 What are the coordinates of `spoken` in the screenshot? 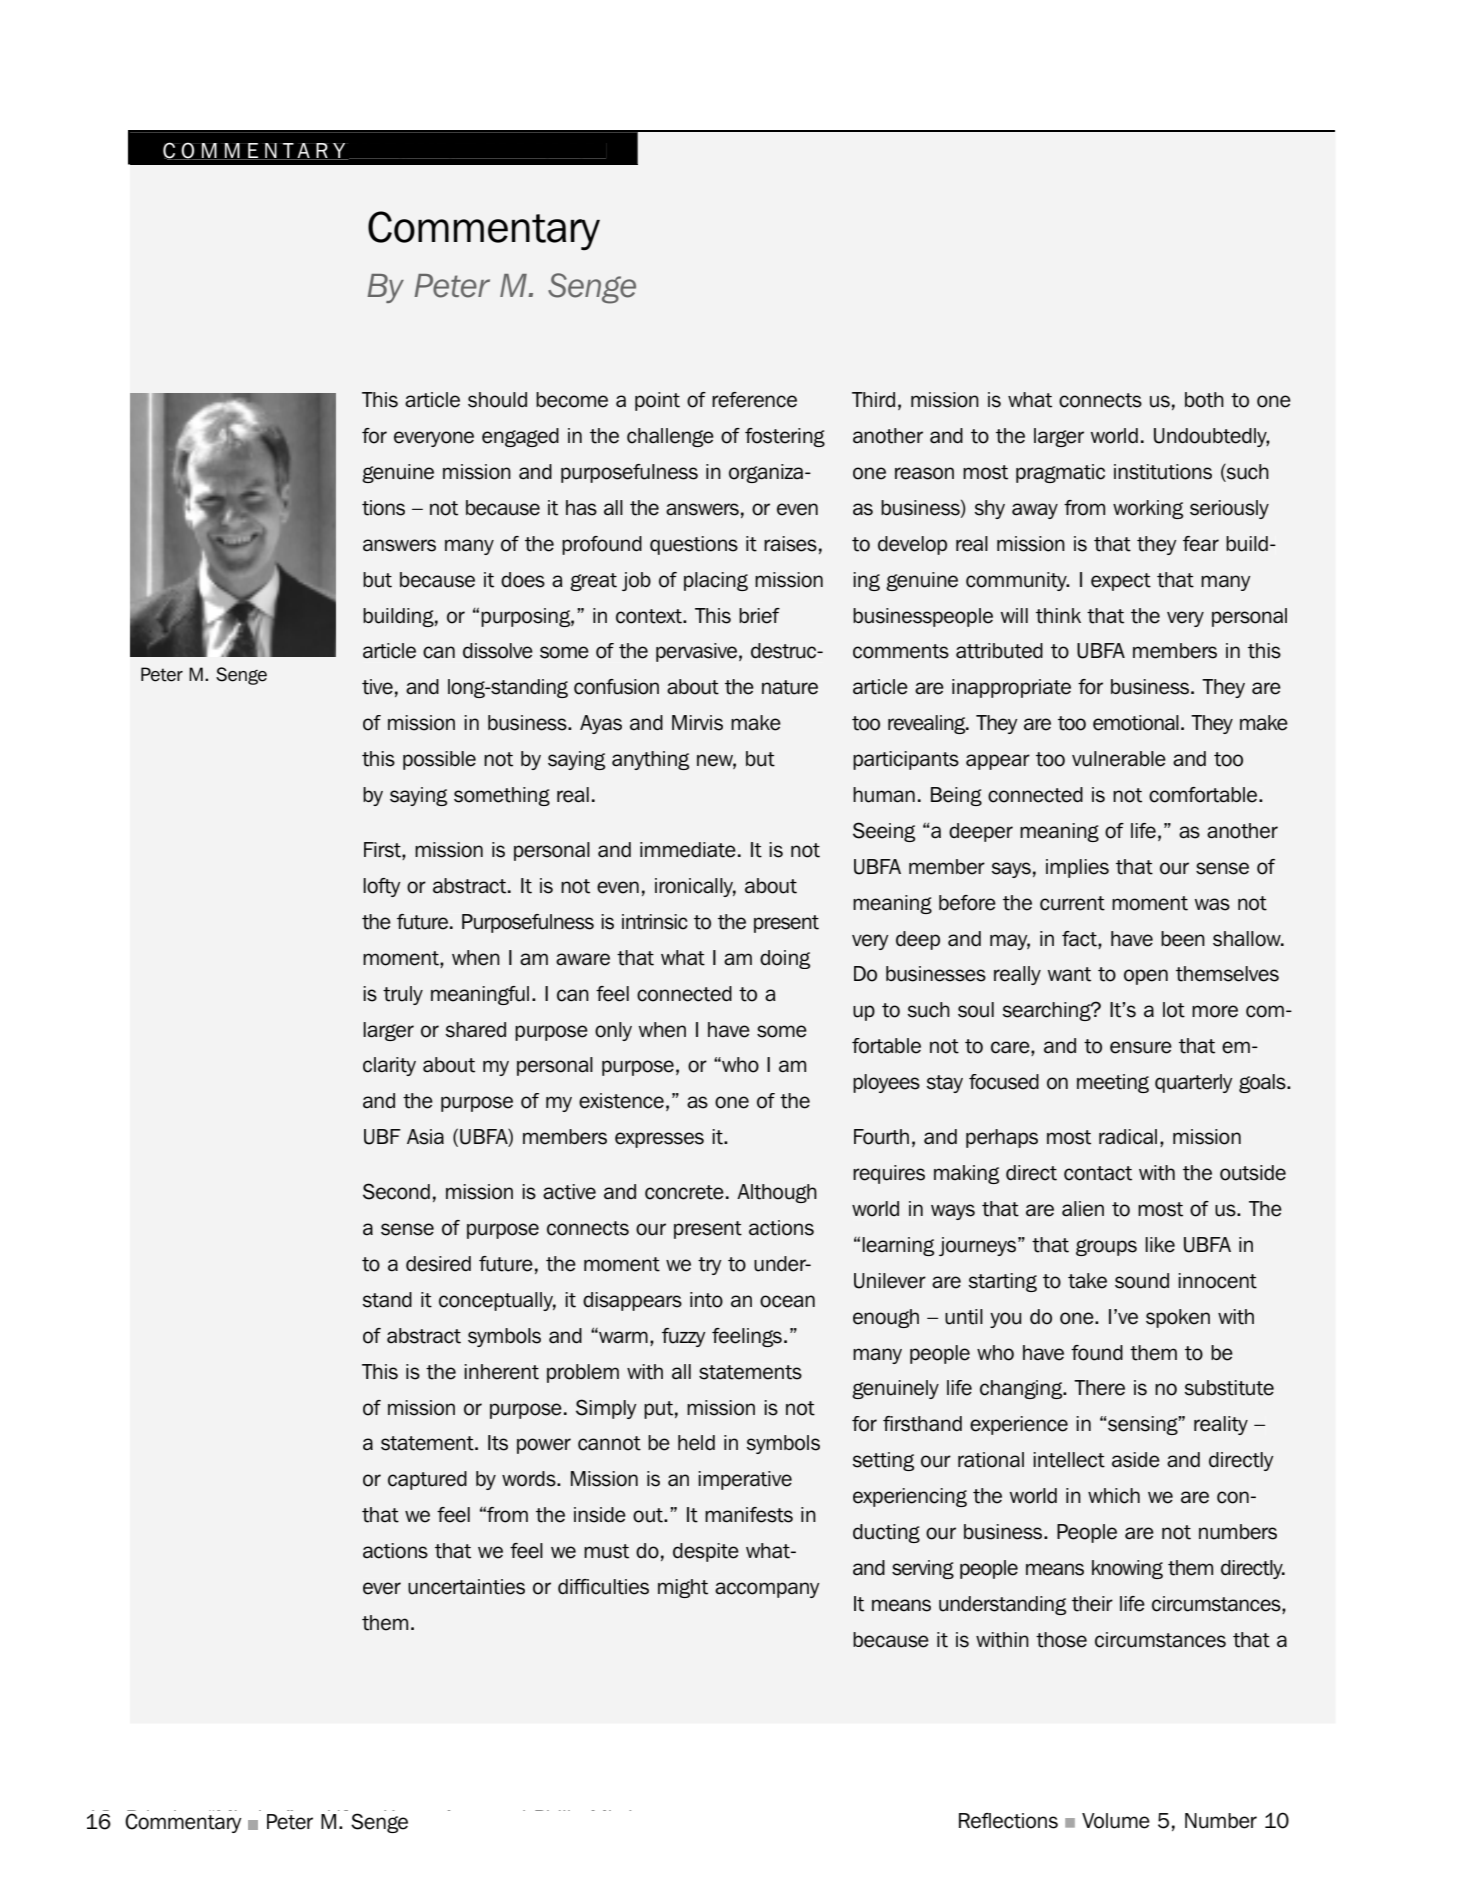 It's located at (1178, 1318).
